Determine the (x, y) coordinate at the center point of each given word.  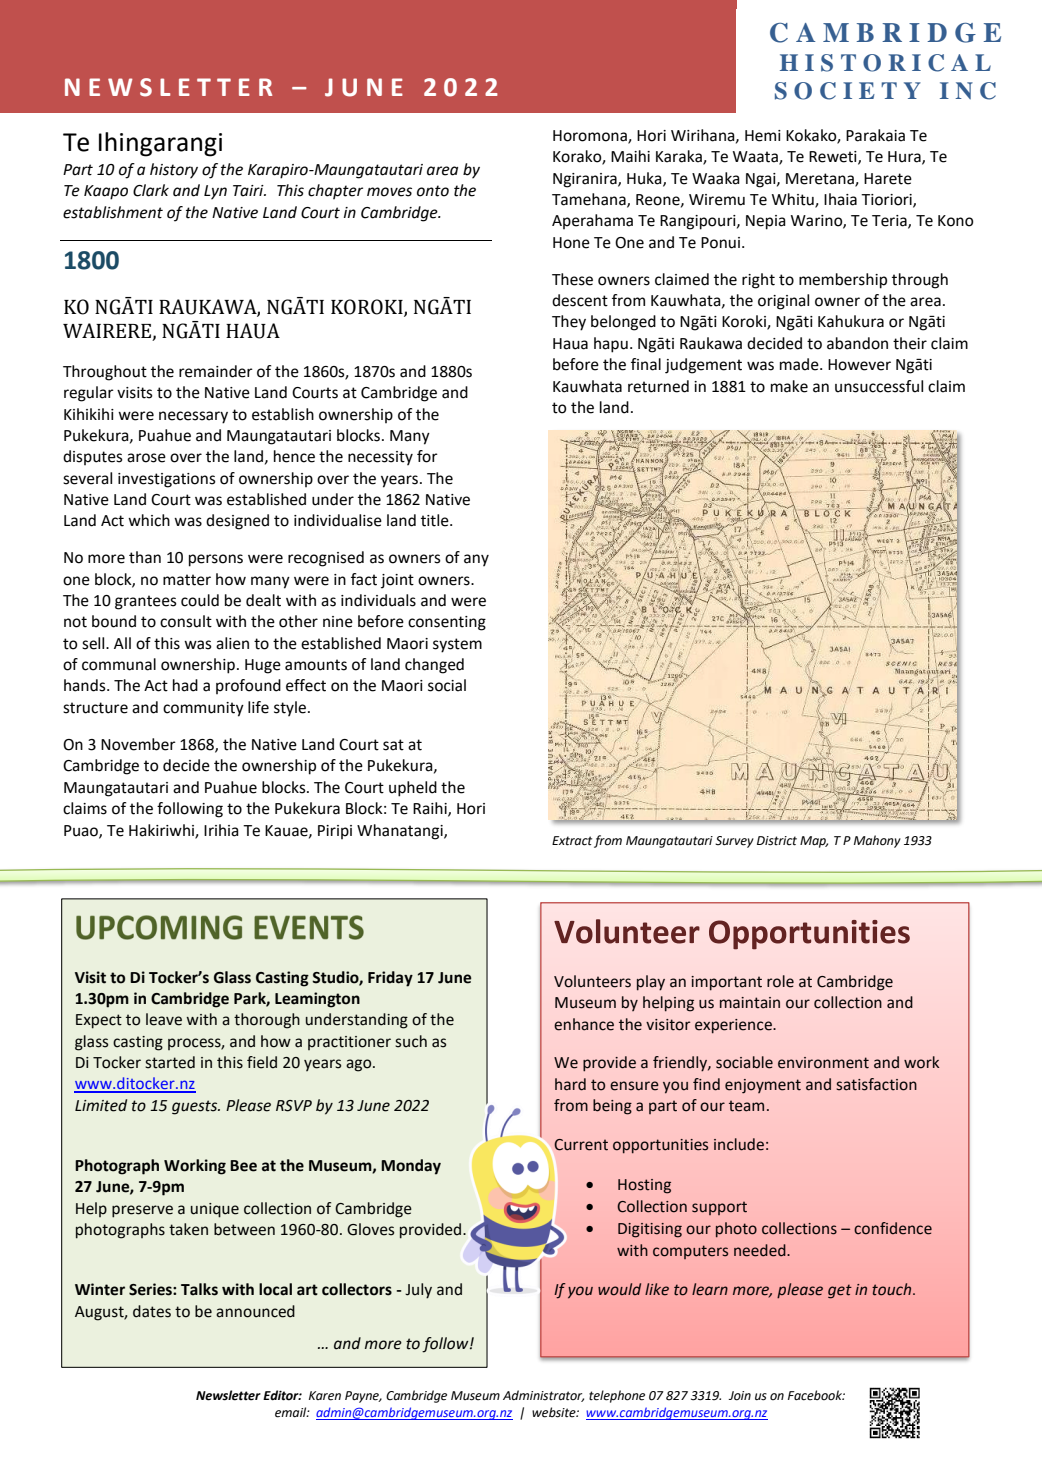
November (138, 744)
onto (433, 191)
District (777, 841)
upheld (413, 789)
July (418, 1291)
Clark (151, 190)
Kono (955, 221)
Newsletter (228, 1395)
